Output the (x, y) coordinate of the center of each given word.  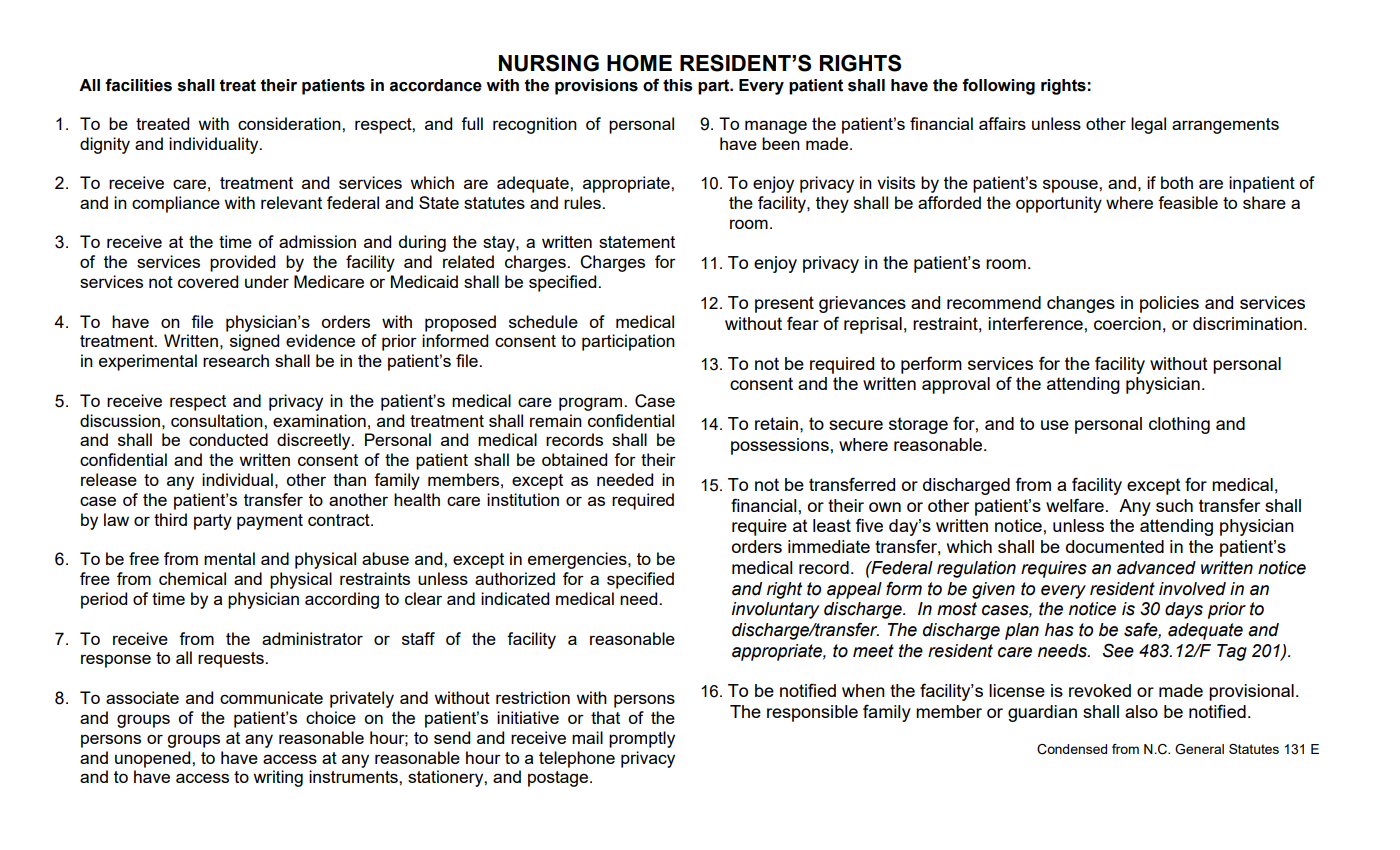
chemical (192, 578)
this (678, 85)
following (998, 86)
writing (278, 778)
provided (242, 263)
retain (776, 423)
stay (500, 244)
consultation (218, 420)
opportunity (1059, 204)
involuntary (776, 610)
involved (1192, 589)
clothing (1179, 425)
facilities (138, 85)
